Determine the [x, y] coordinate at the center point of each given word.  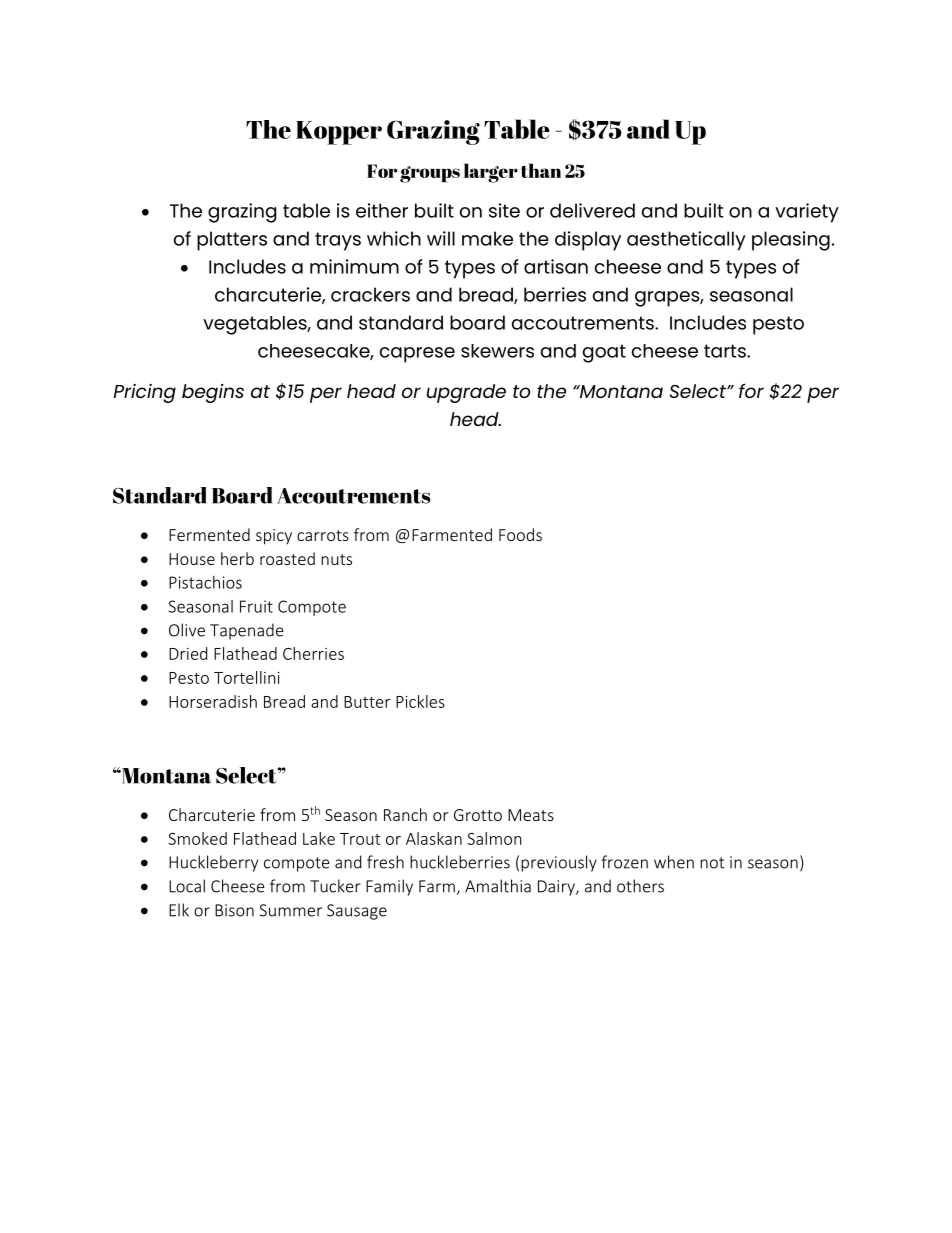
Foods [520, 534]
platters [232, 241]
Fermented [209, 534]
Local [187, 886]
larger [491, 173]
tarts [726, 351]
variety [807, 213]
